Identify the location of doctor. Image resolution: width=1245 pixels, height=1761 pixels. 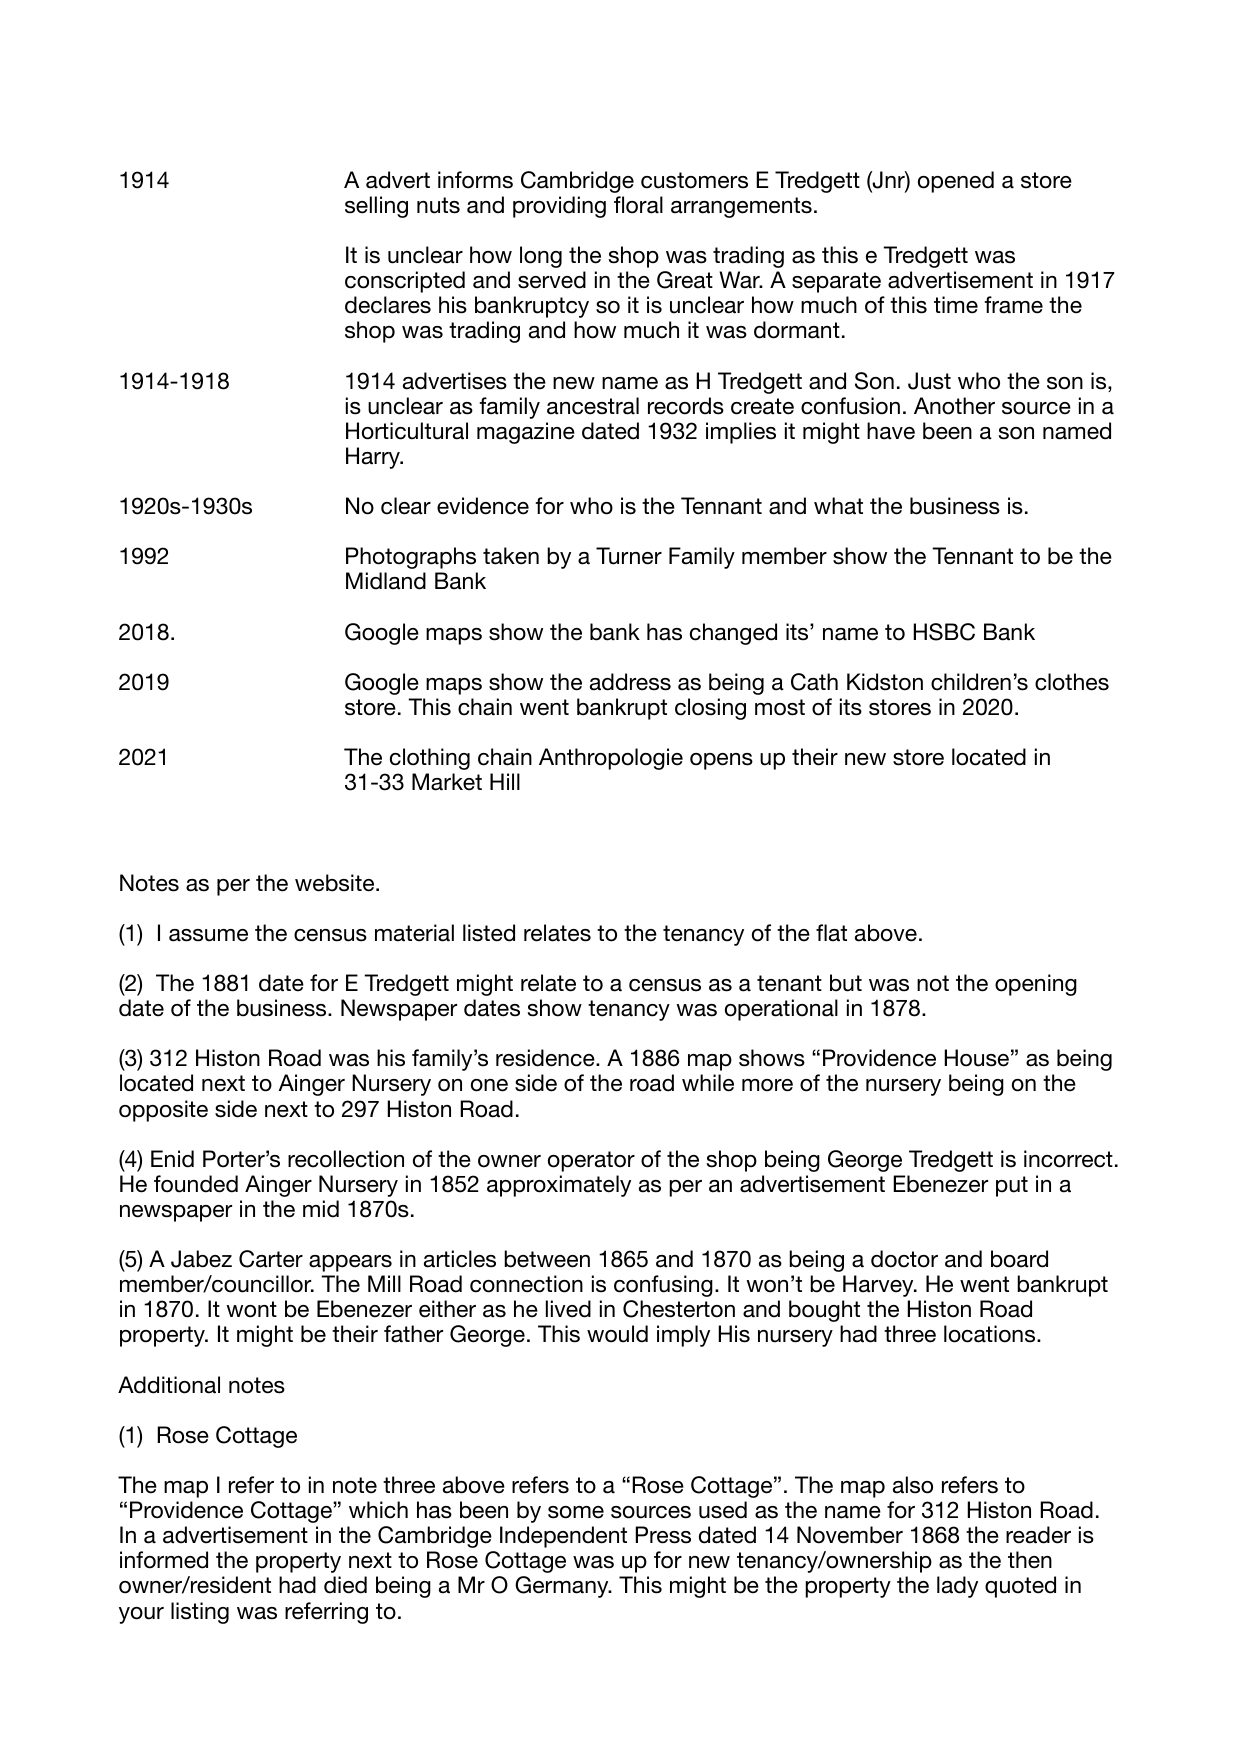
(904, 1259).
